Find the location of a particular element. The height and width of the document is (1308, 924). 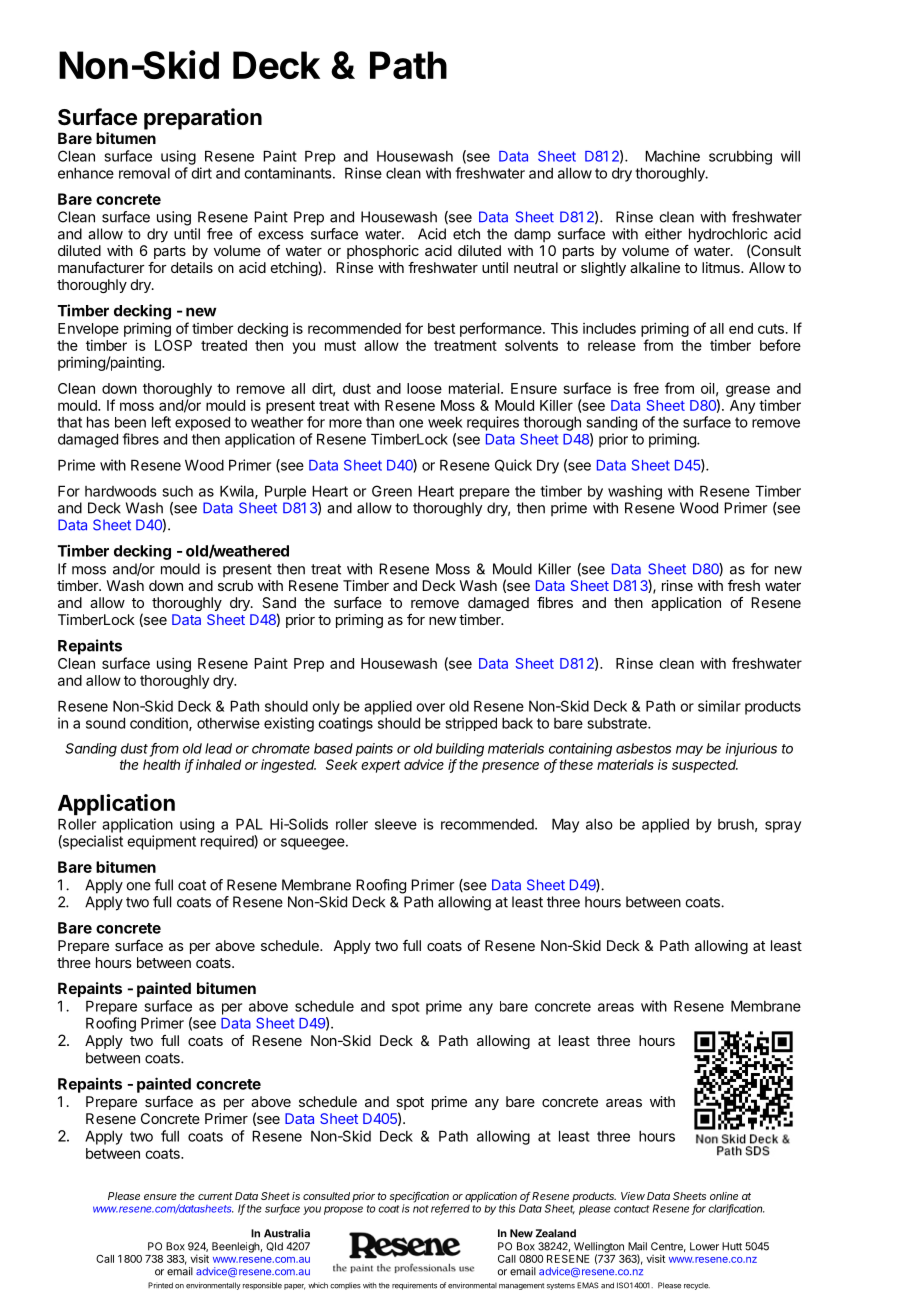

Machine is located at coordinates (672, 156).
